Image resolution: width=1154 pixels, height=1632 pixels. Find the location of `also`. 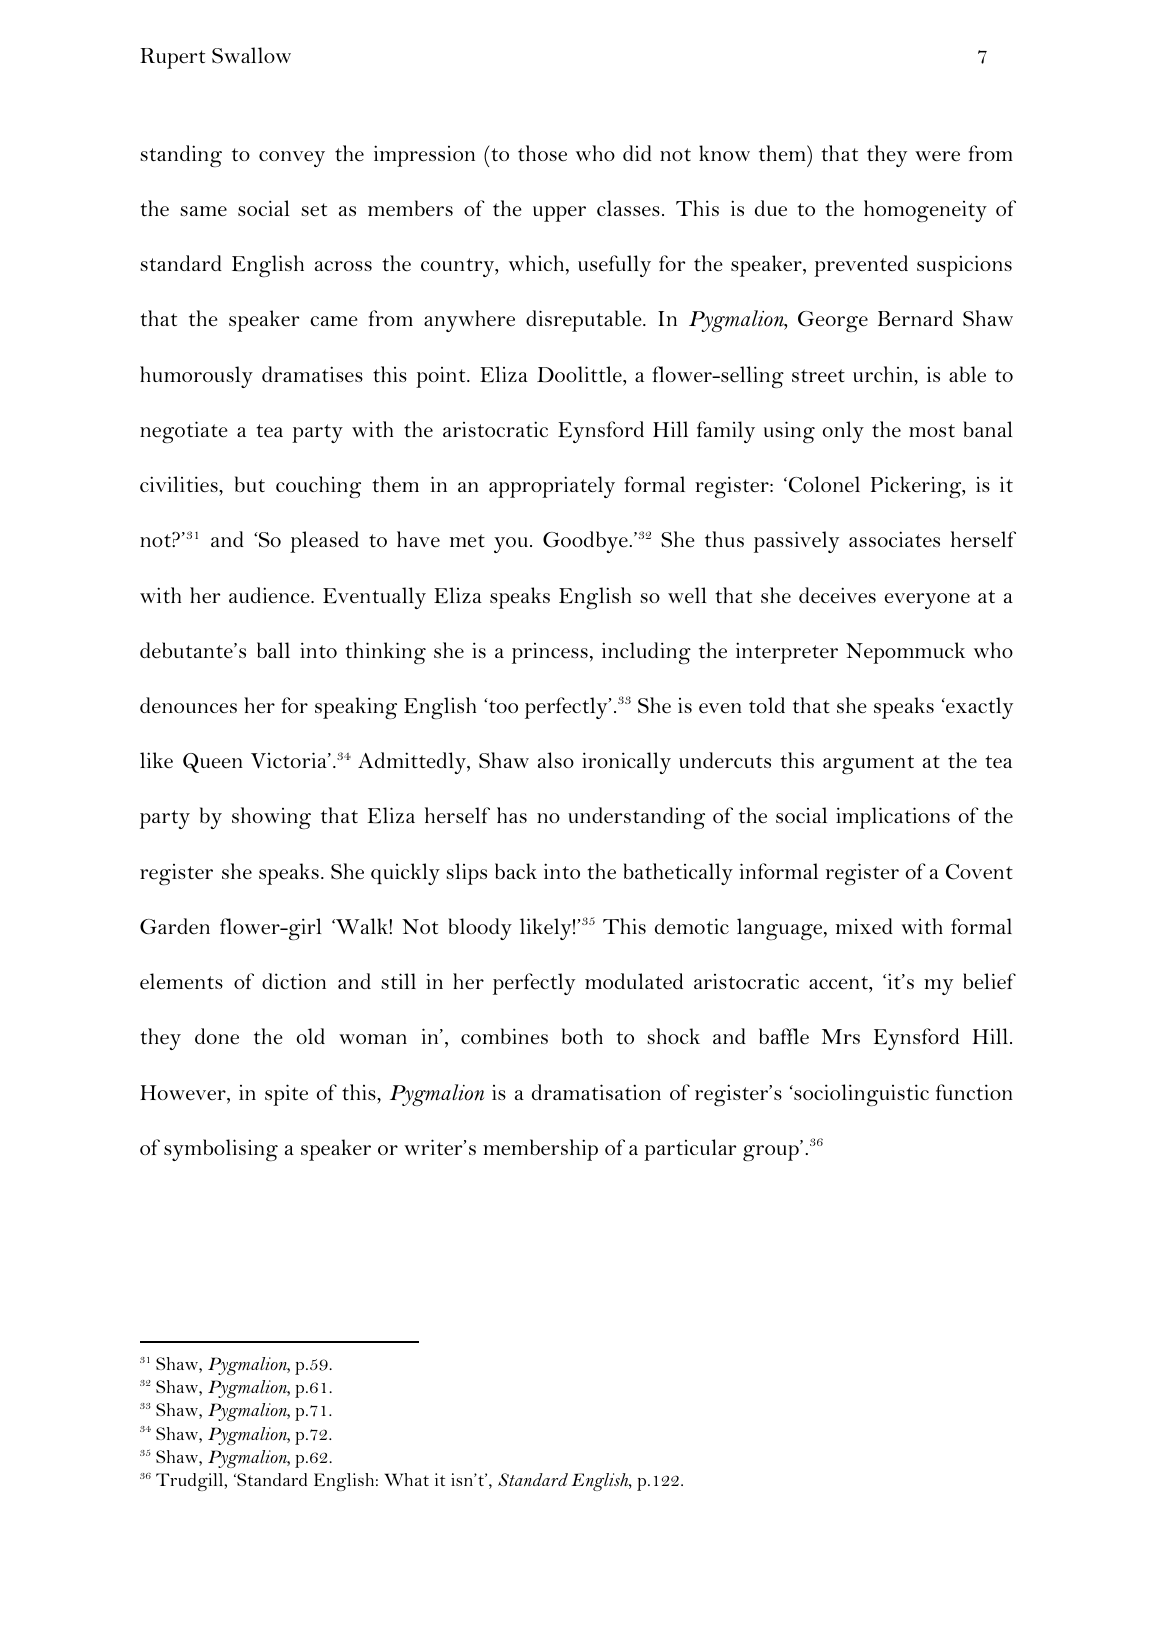

also is located at coordinates (556, 760).
